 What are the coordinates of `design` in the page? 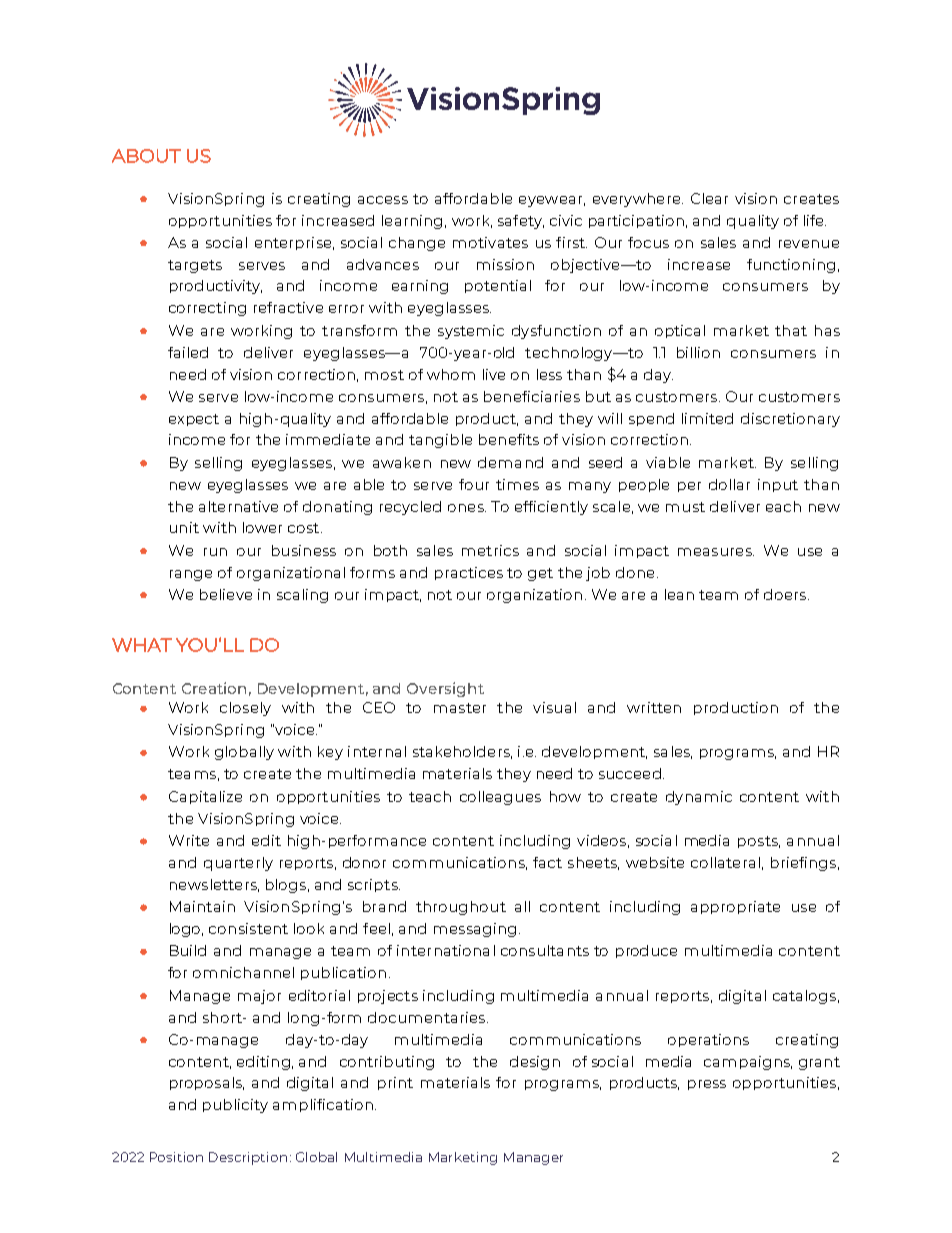 It's located at (535, 1063).
